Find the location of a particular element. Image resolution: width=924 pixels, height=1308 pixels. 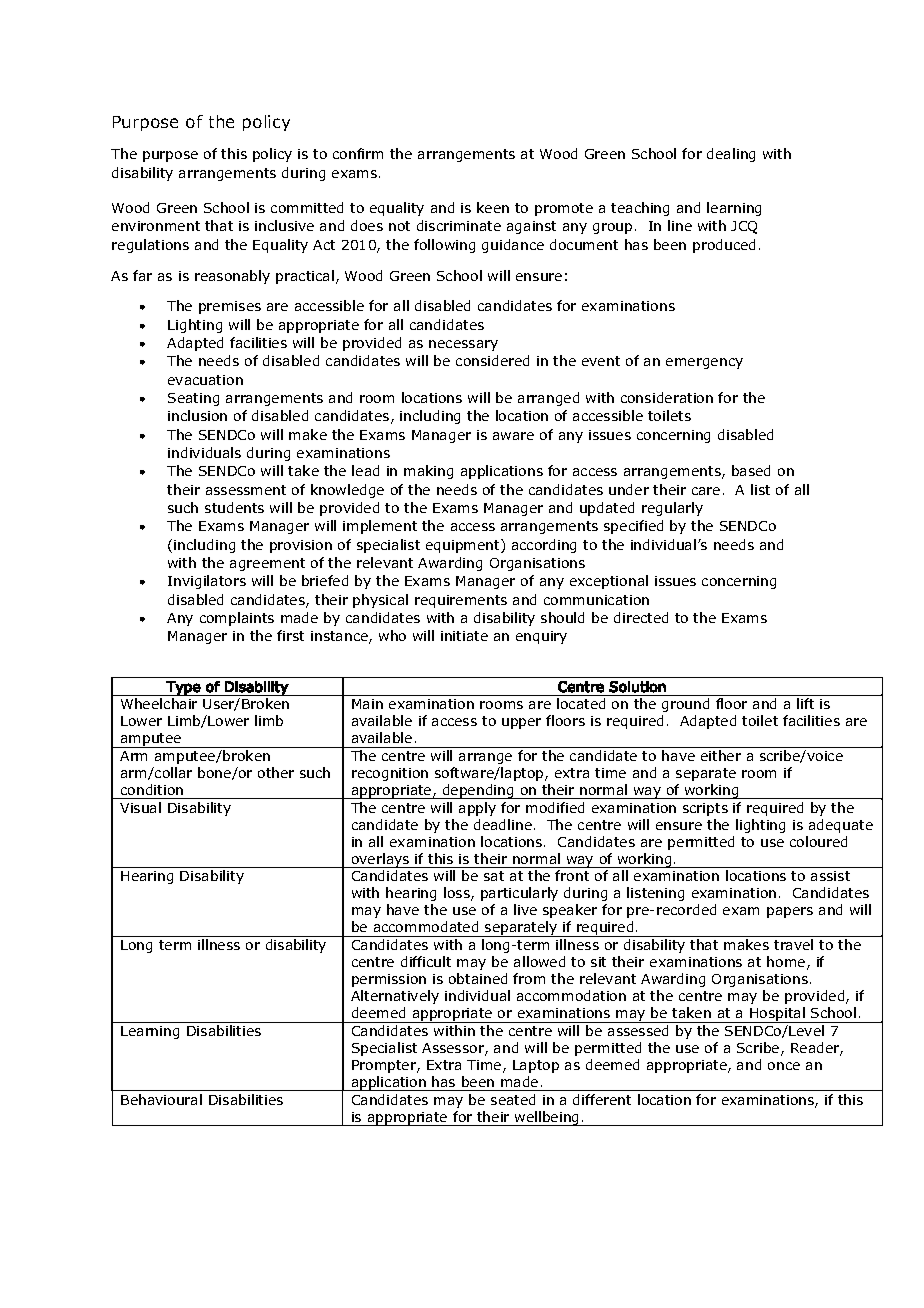

initiate is located at coordinates (464, 636).
